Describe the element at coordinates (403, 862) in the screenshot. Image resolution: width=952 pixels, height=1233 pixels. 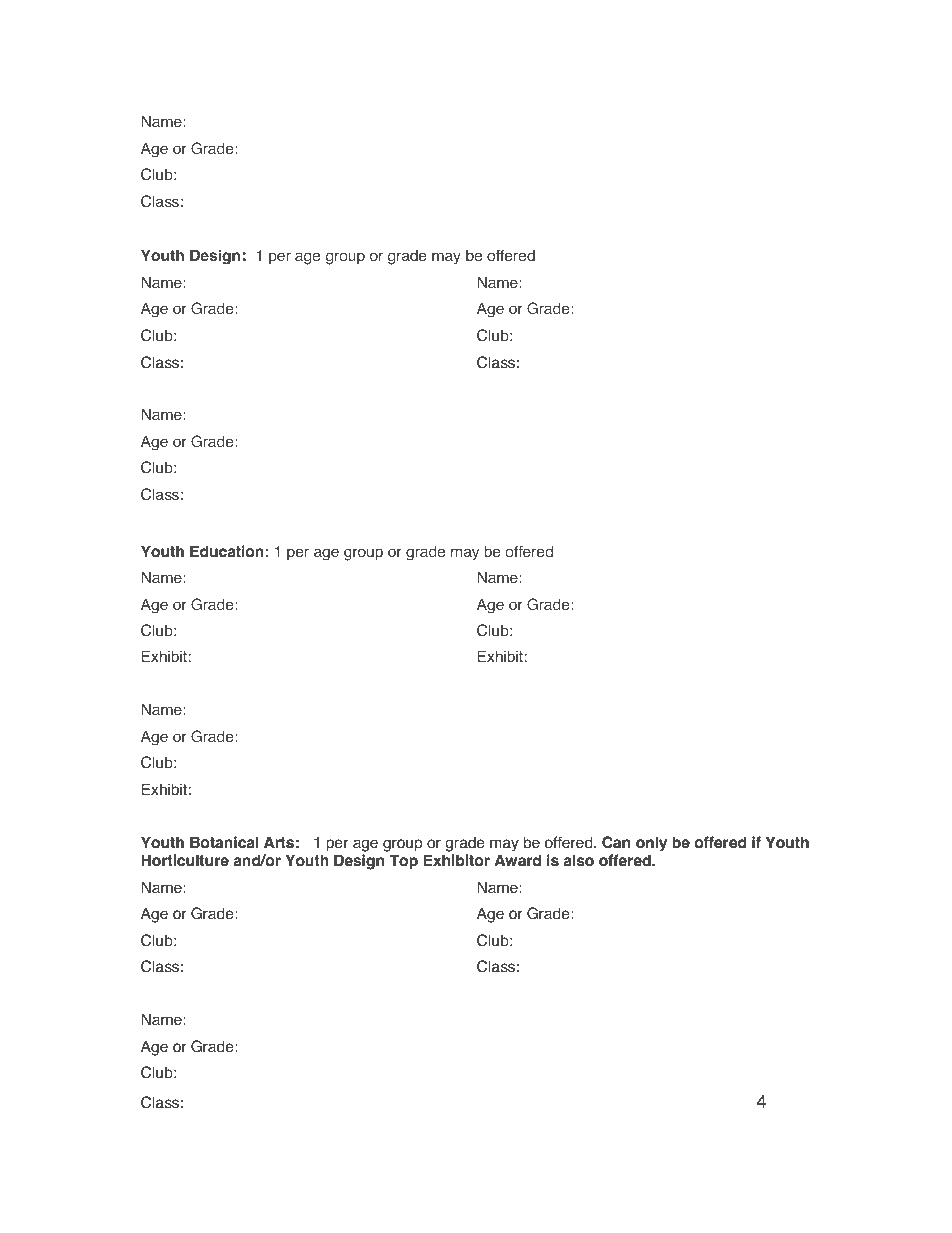
I see `Top` at that location.
